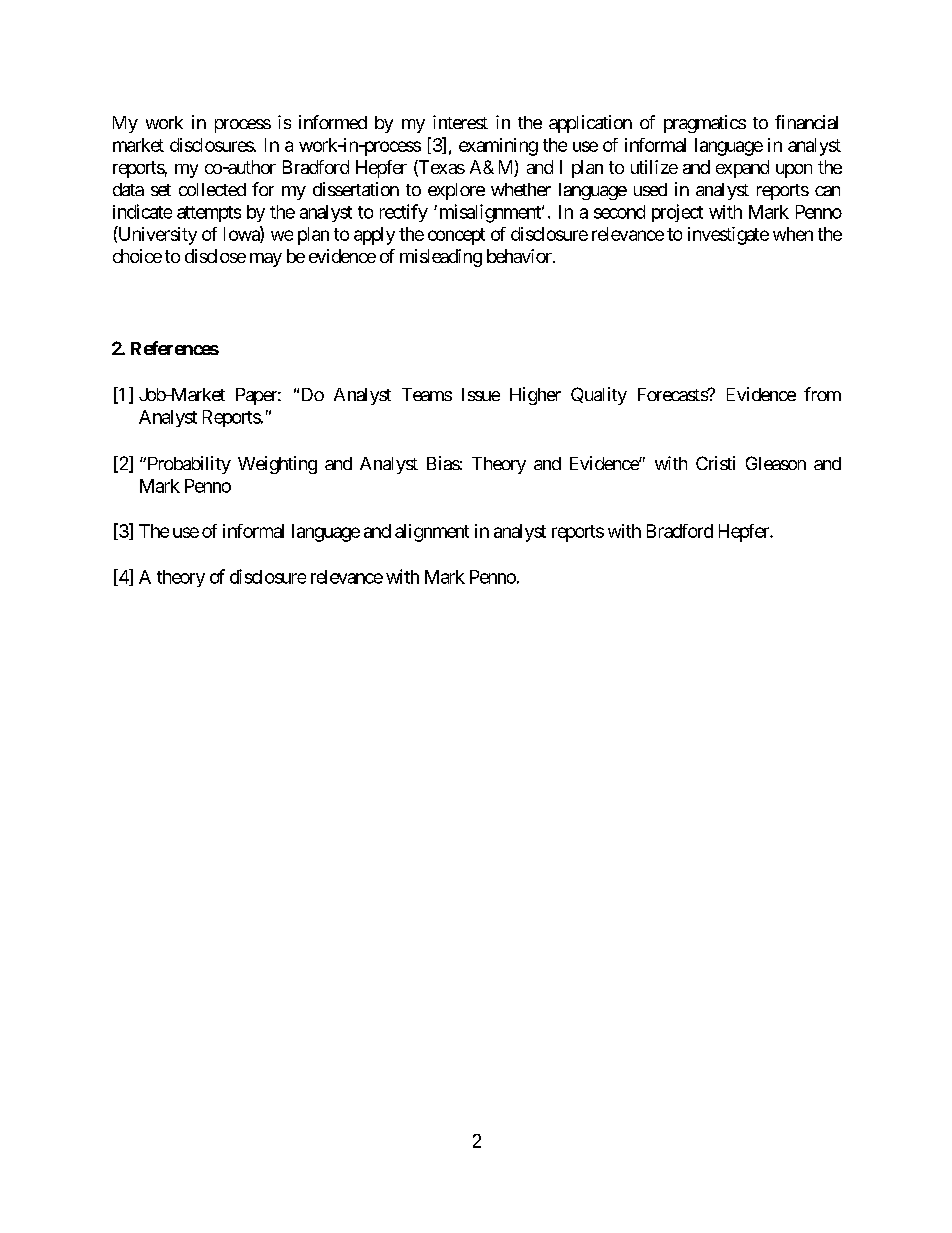 The height and width of the screenshot is (1233, 952). What do you see at coordinates (441, 258) in the screenshot?
I see `misleading` at bounding box center [441, 258].
